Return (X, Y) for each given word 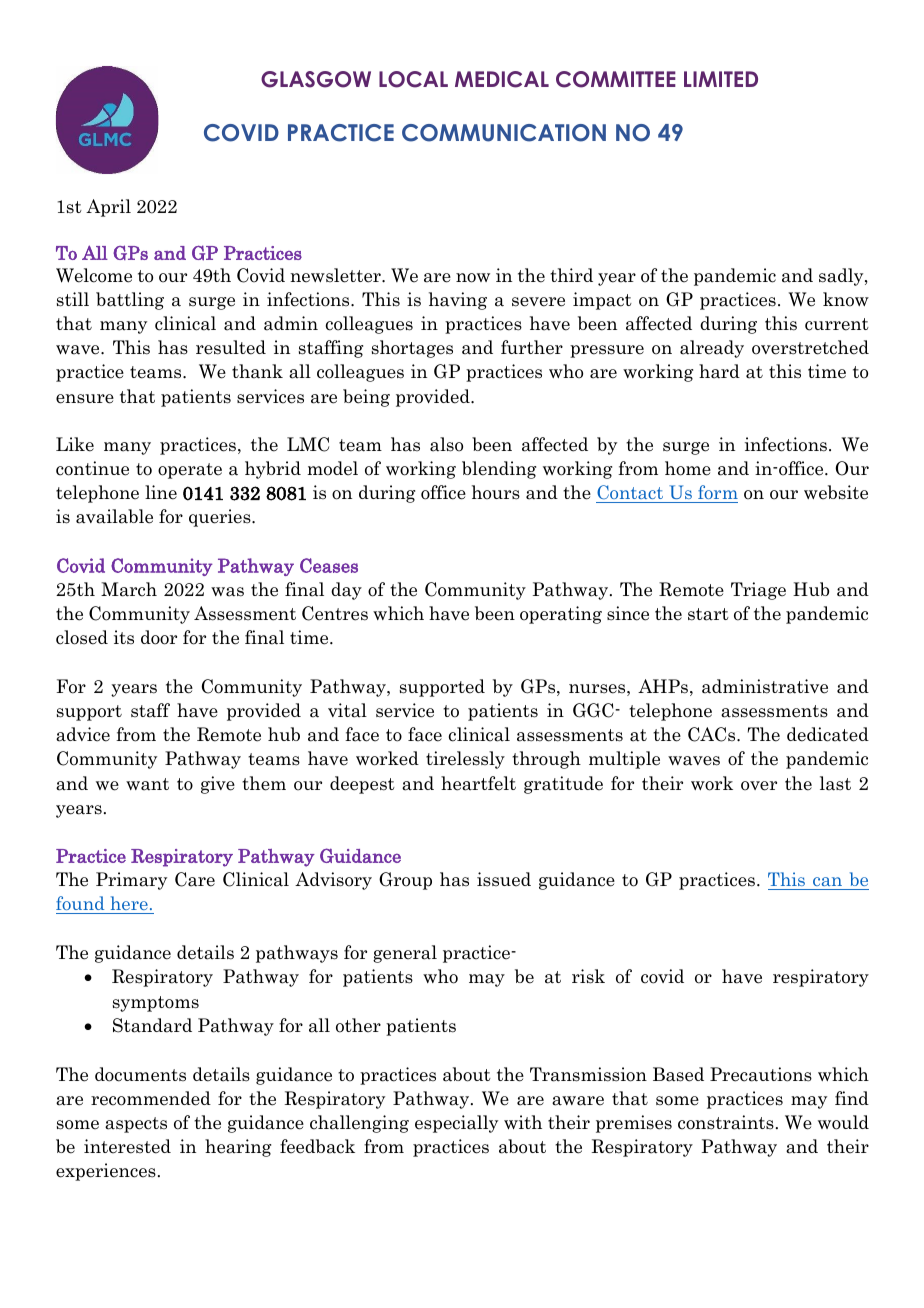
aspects (136, 1125)
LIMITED (721, 79)
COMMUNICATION (504, 133)
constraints (726, 1122)
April (108, 208)
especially (456, 1124)
